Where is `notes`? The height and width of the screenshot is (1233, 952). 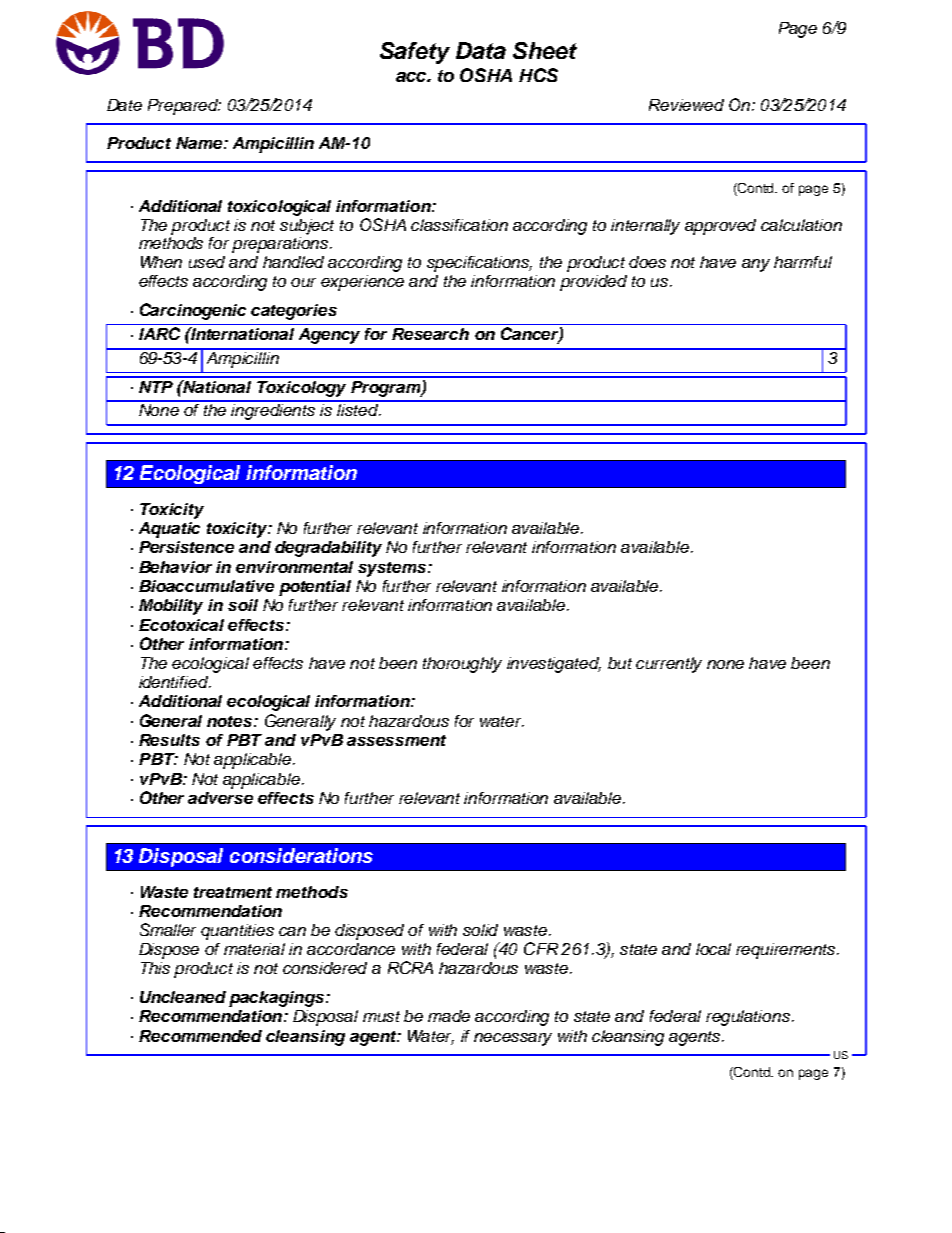
notes is located at coordinates (231, 721).
